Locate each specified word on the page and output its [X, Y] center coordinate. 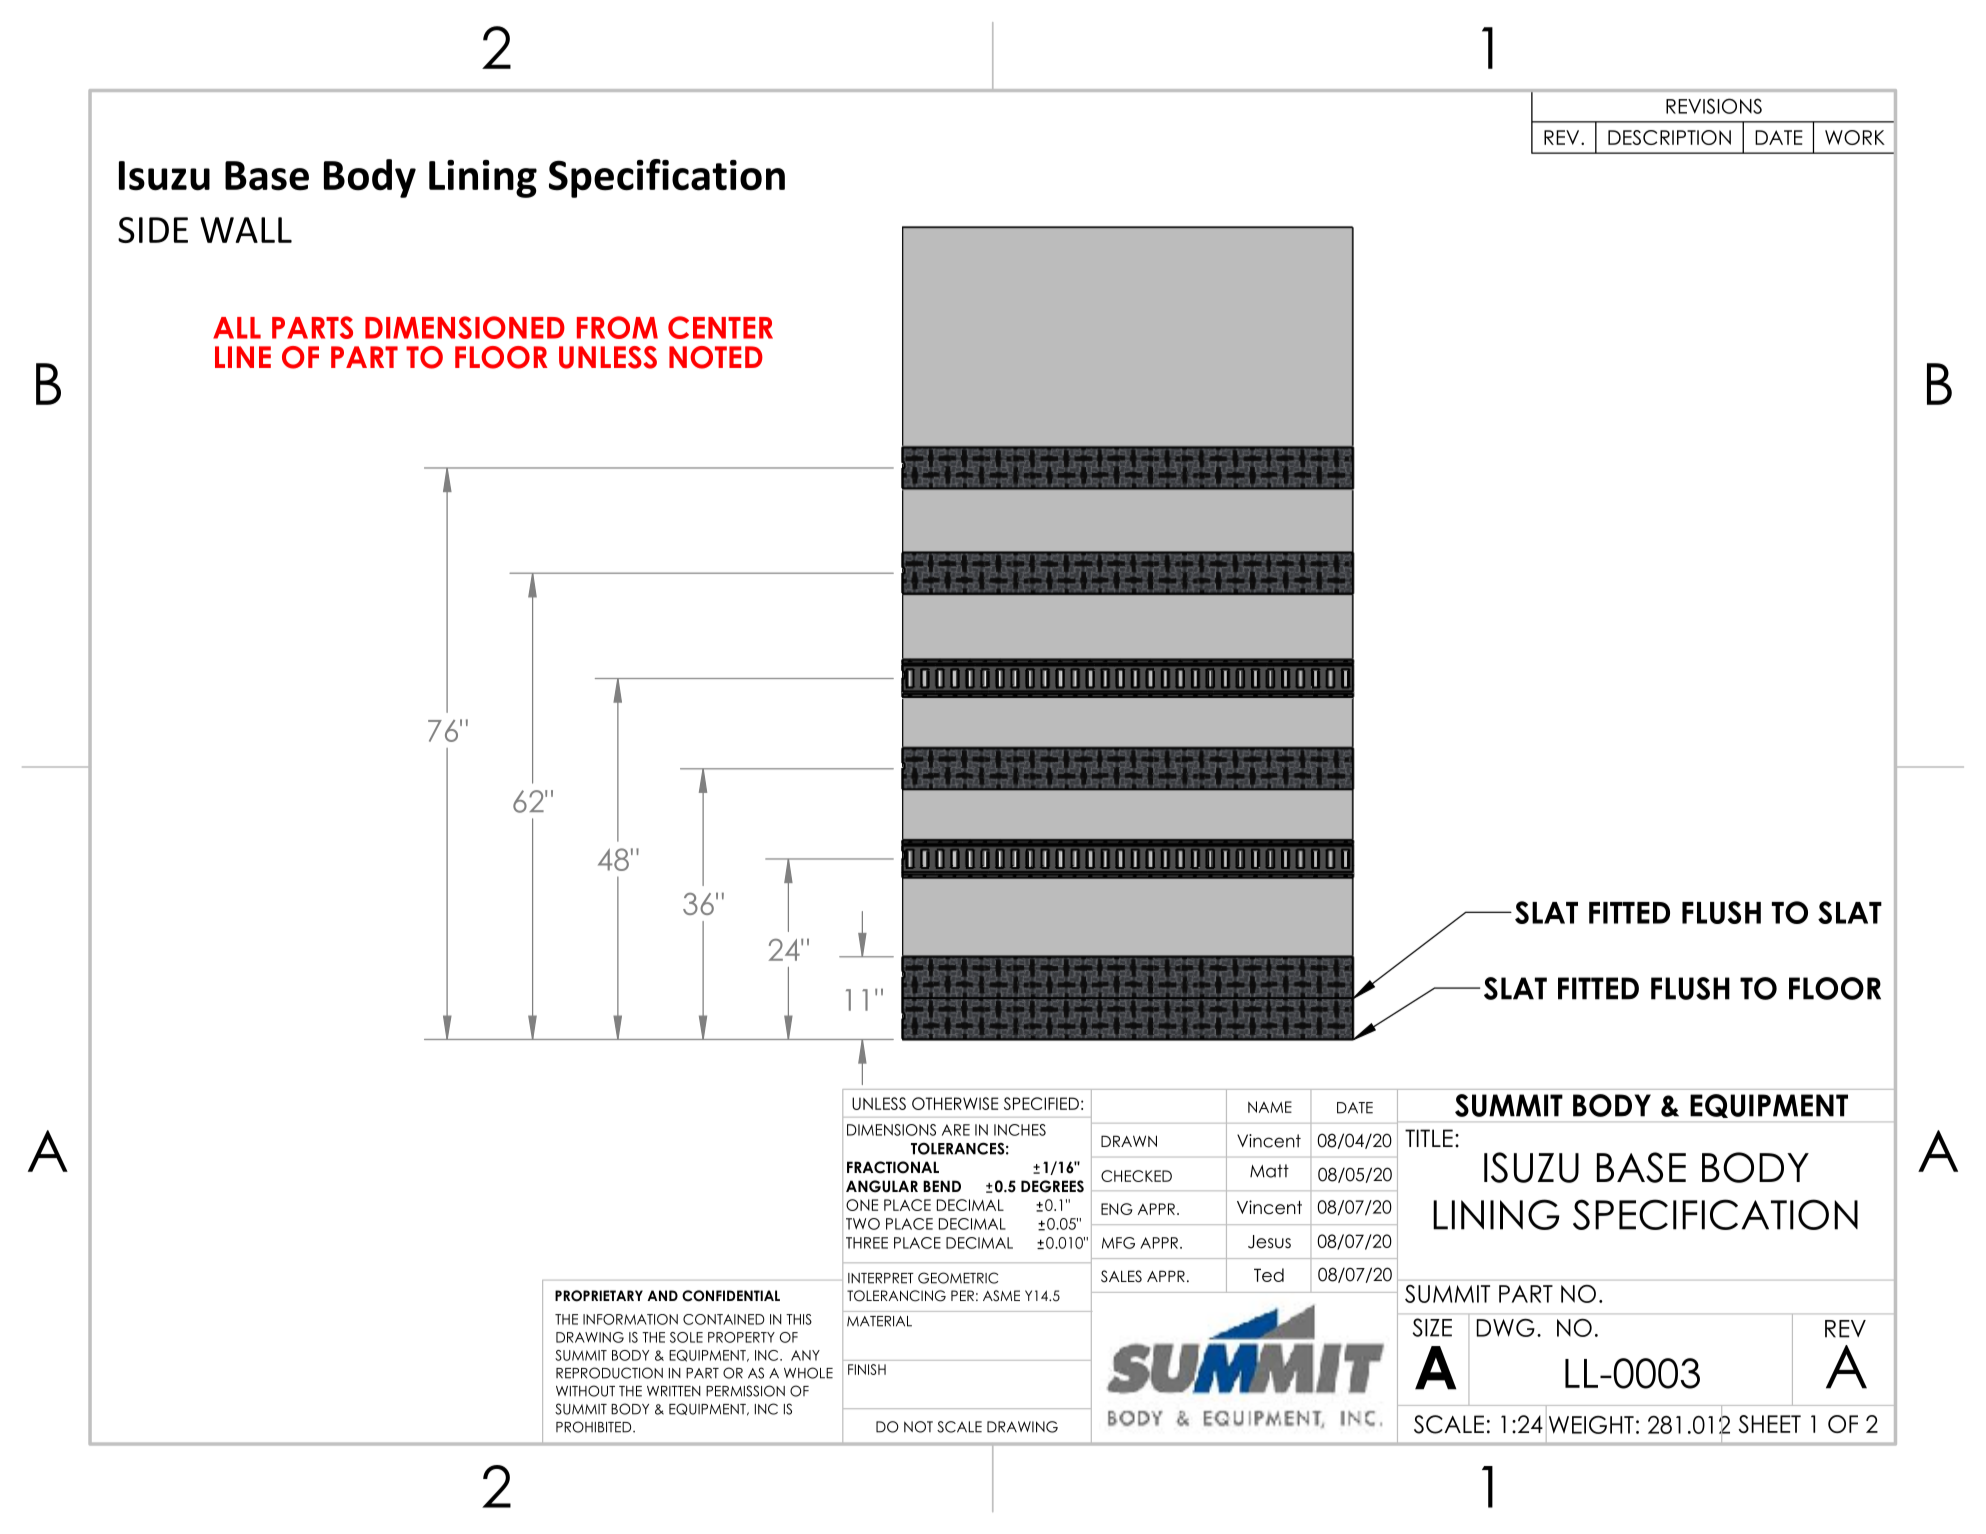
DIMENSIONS [891, 1130]
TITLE [1429, 1138]
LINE [243, 357]
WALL [246, 230]
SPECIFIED [1041, 1103]
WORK [1855, 137]
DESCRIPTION [1669, 137]
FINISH [867, 1369]
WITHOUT [585, 1391]
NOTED [716, 357]
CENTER [720, 327]
